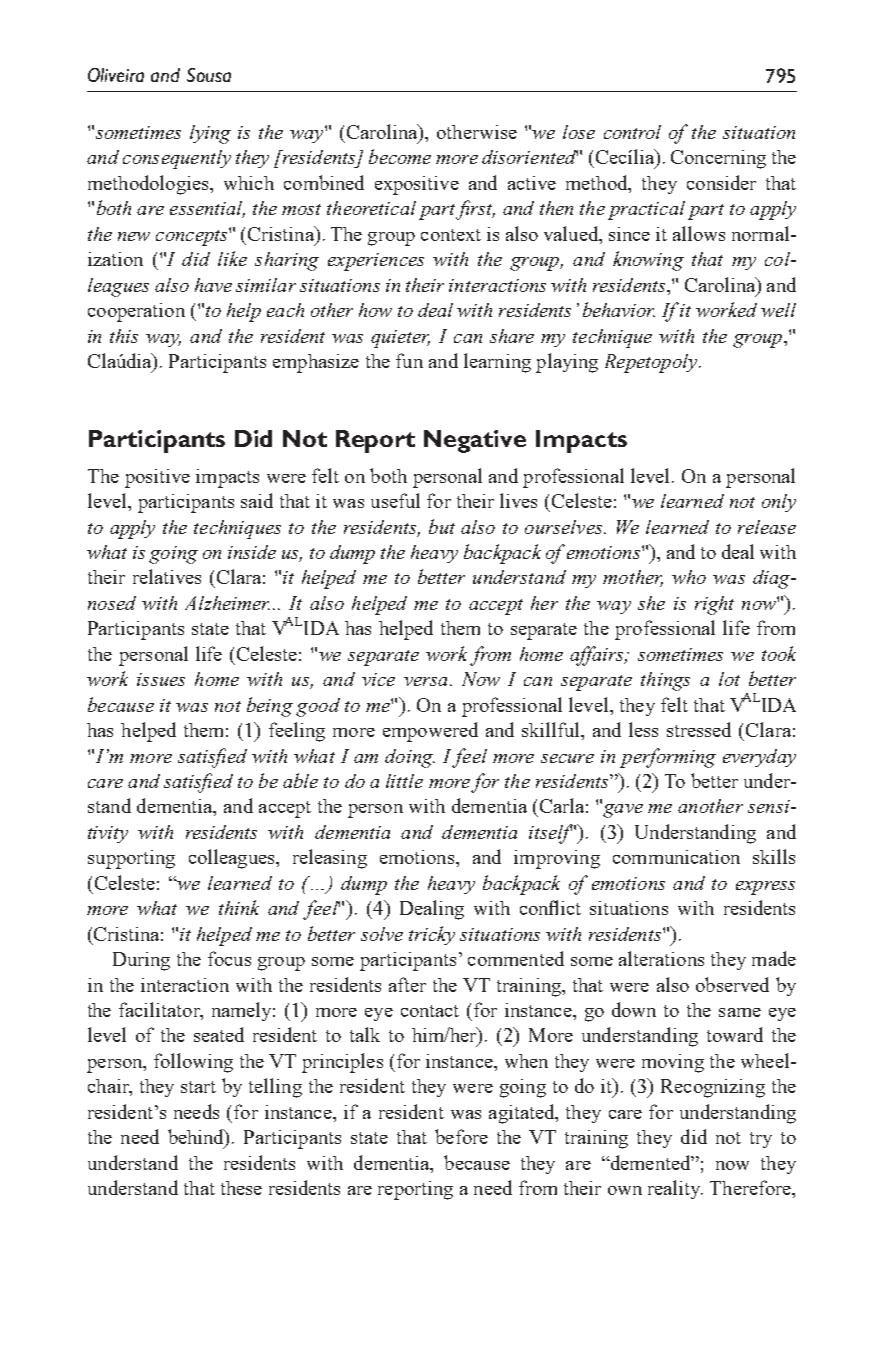 The width and height of the document is (896, 1345). What do you see at coordinates (718, 159) in the document?
I see `Concerning` at bounding box center [718, 159].
